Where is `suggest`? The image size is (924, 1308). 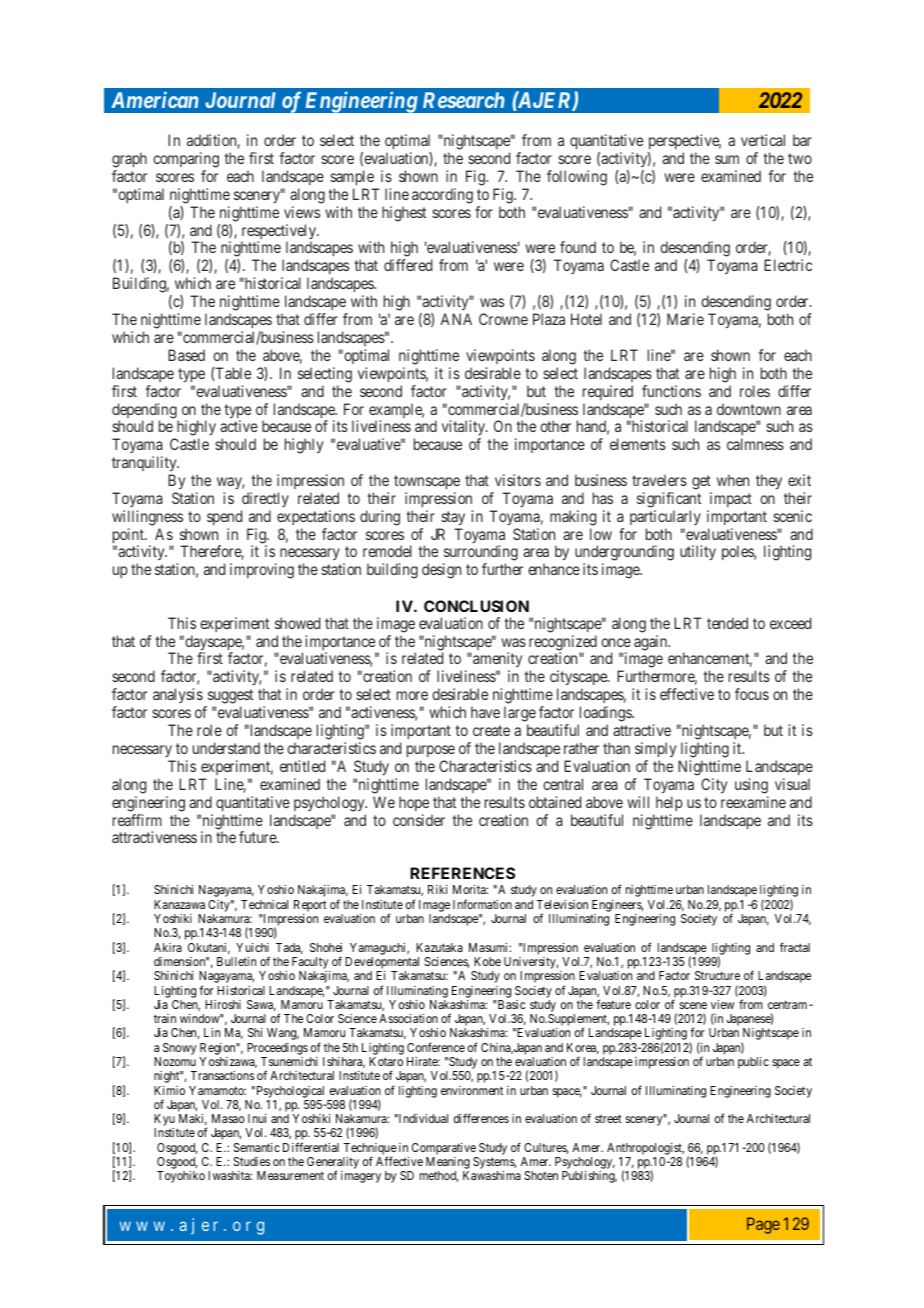
suggest is located at coordinates (229, 698).
